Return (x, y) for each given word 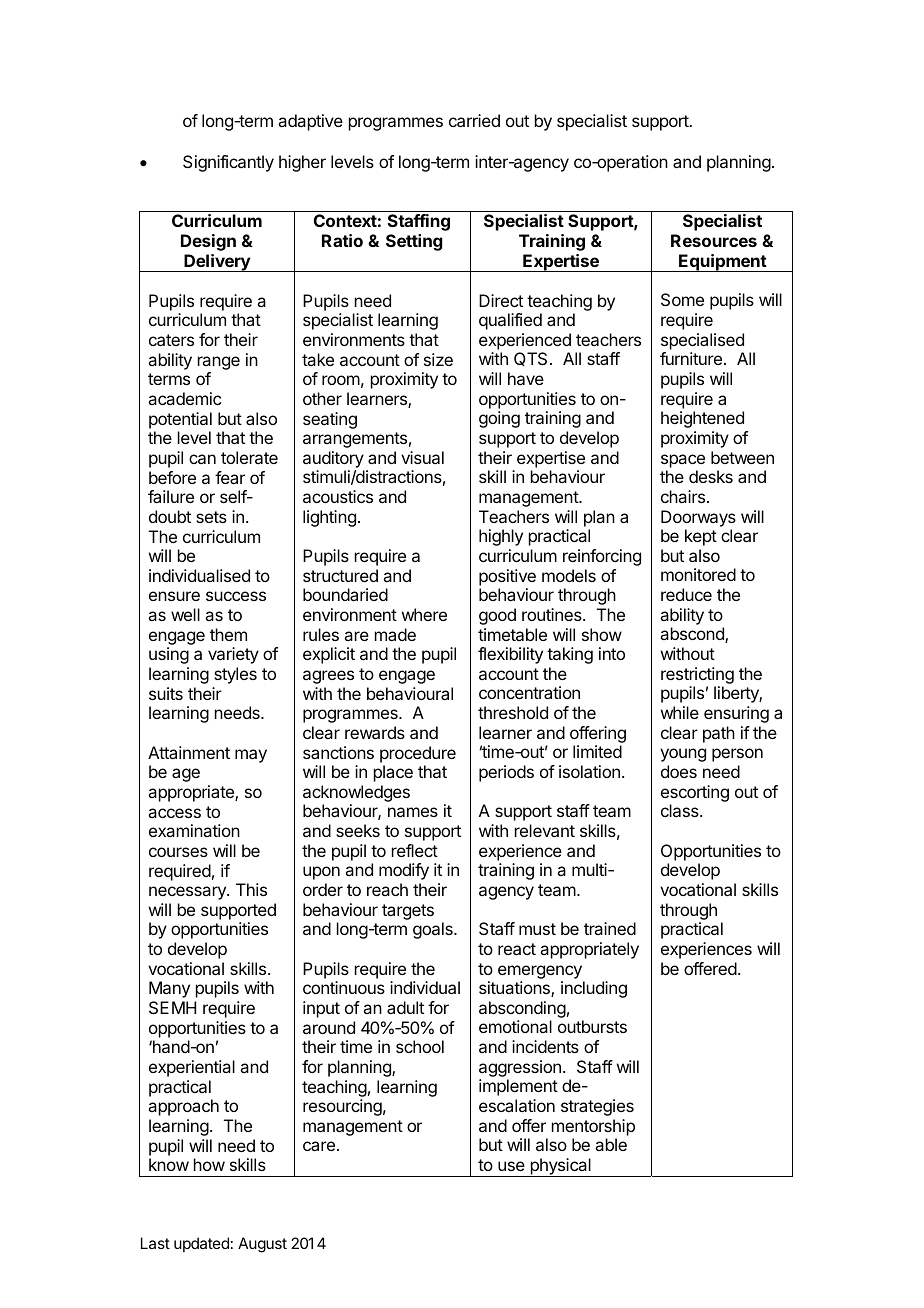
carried (474, 120)
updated (201, 1244)
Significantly (228, 163)
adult (405, 1007)
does (679, 771)
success (236, 596)
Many (169, 989)
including (594, 989)
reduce (686, 594)
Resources (714, 240)
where (424, 614)
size (438, 359)
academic (184, 398)
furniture (691, 358)
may (251, 756)
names (413, 812)
